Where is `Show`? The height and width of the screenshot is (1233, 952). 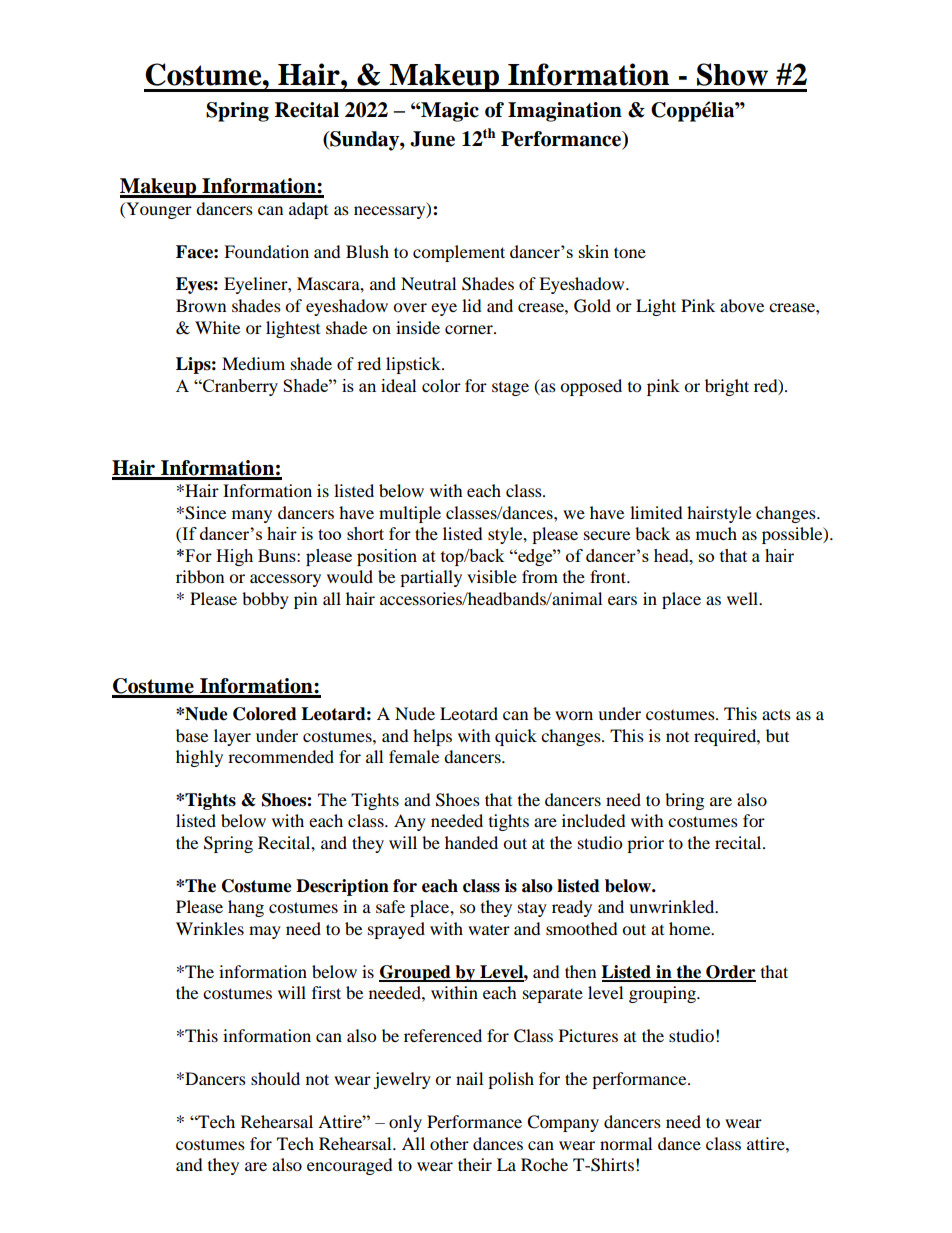
Show is located at coordinates (732, 74).
